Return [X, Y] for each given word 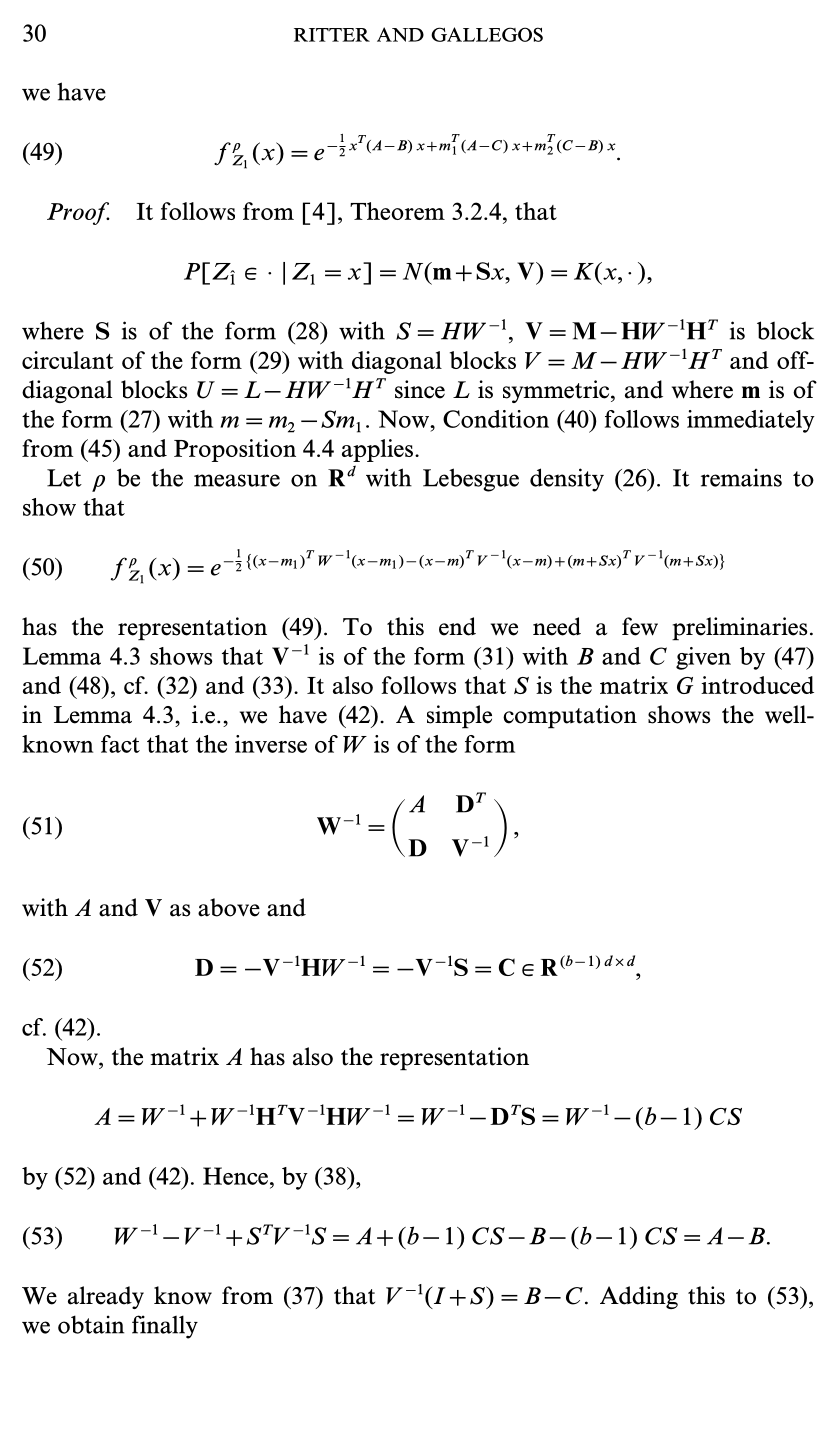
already [106, 1297]
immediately [751, 421]
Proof [78, 213]
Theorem [397, 211]
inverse [271, 744]
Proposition [235, 450]
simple [459, 717]
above [229, 907]
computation [570, 717]
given [703, 658]
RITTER [332, 35]
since [420, 389]
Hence [235, 1176]
